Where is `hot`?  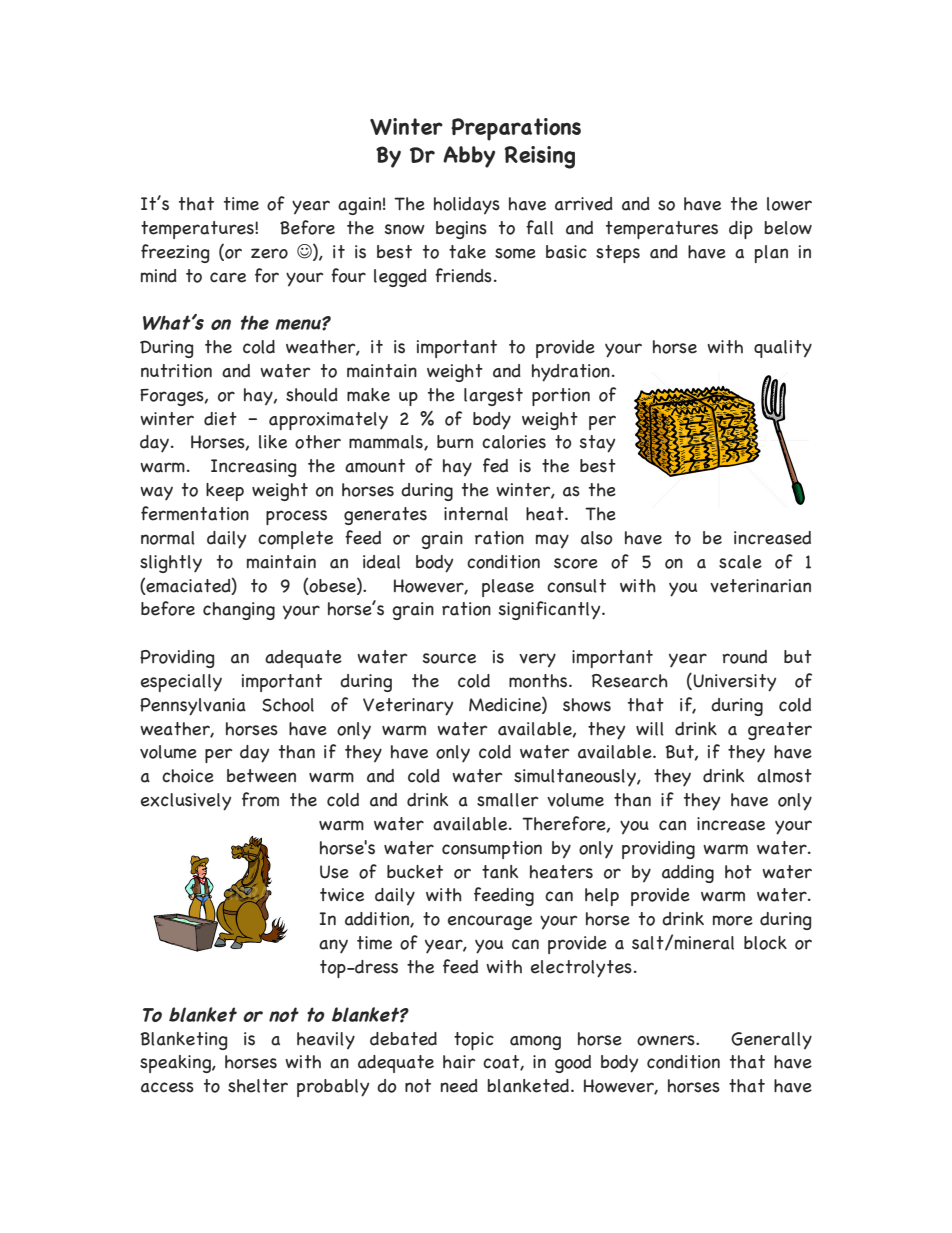
hot is located at coordinates (738, 872).
